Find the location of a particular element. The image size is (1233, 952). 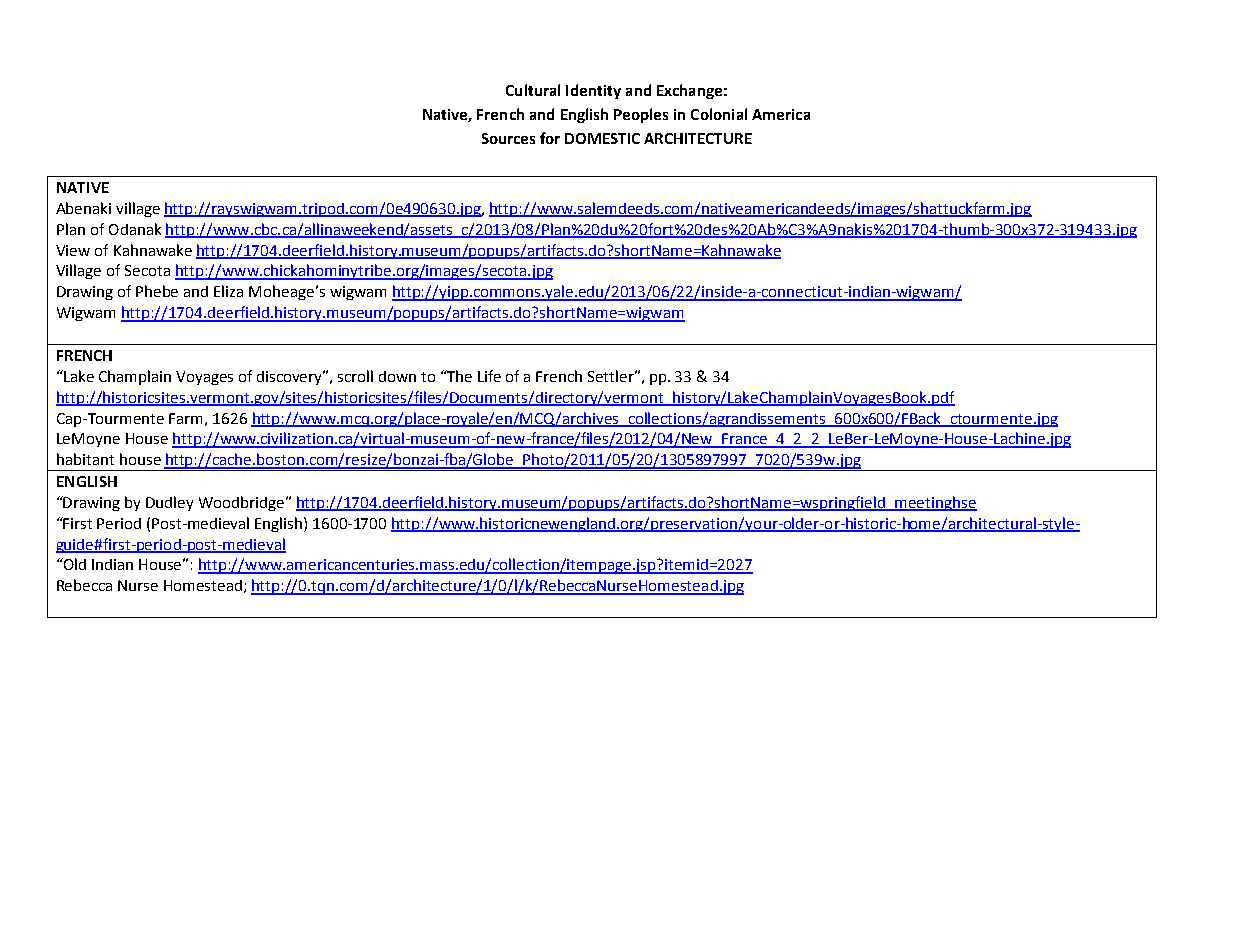

Life is located at coordinates (489, 376).
